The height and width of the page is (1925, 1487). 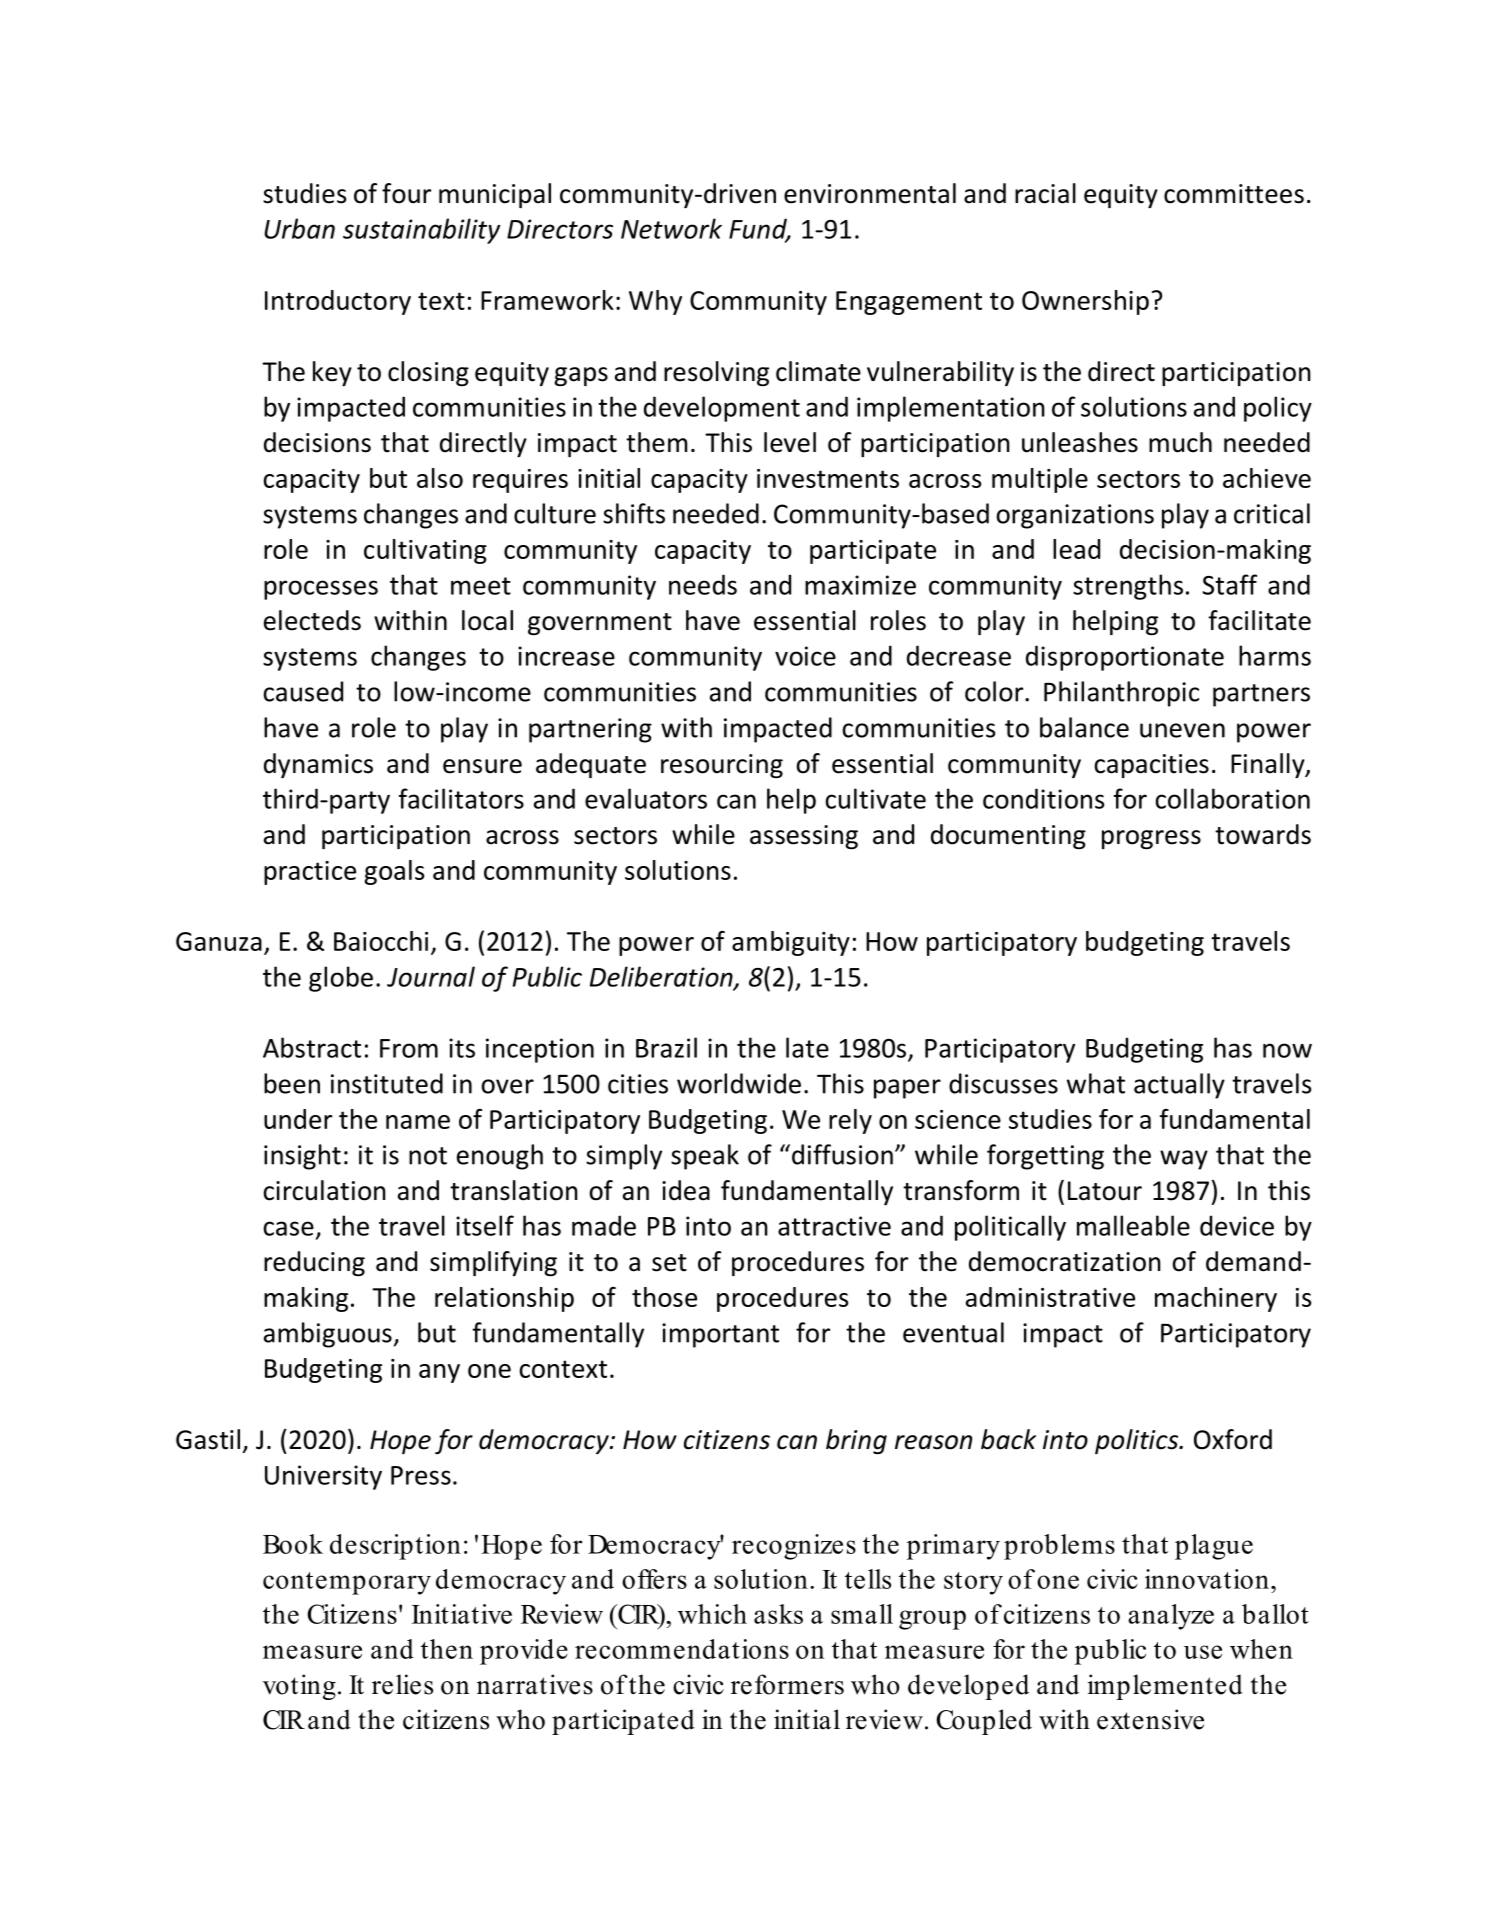 I want to click on relies, so click(x=402, y=1684).
